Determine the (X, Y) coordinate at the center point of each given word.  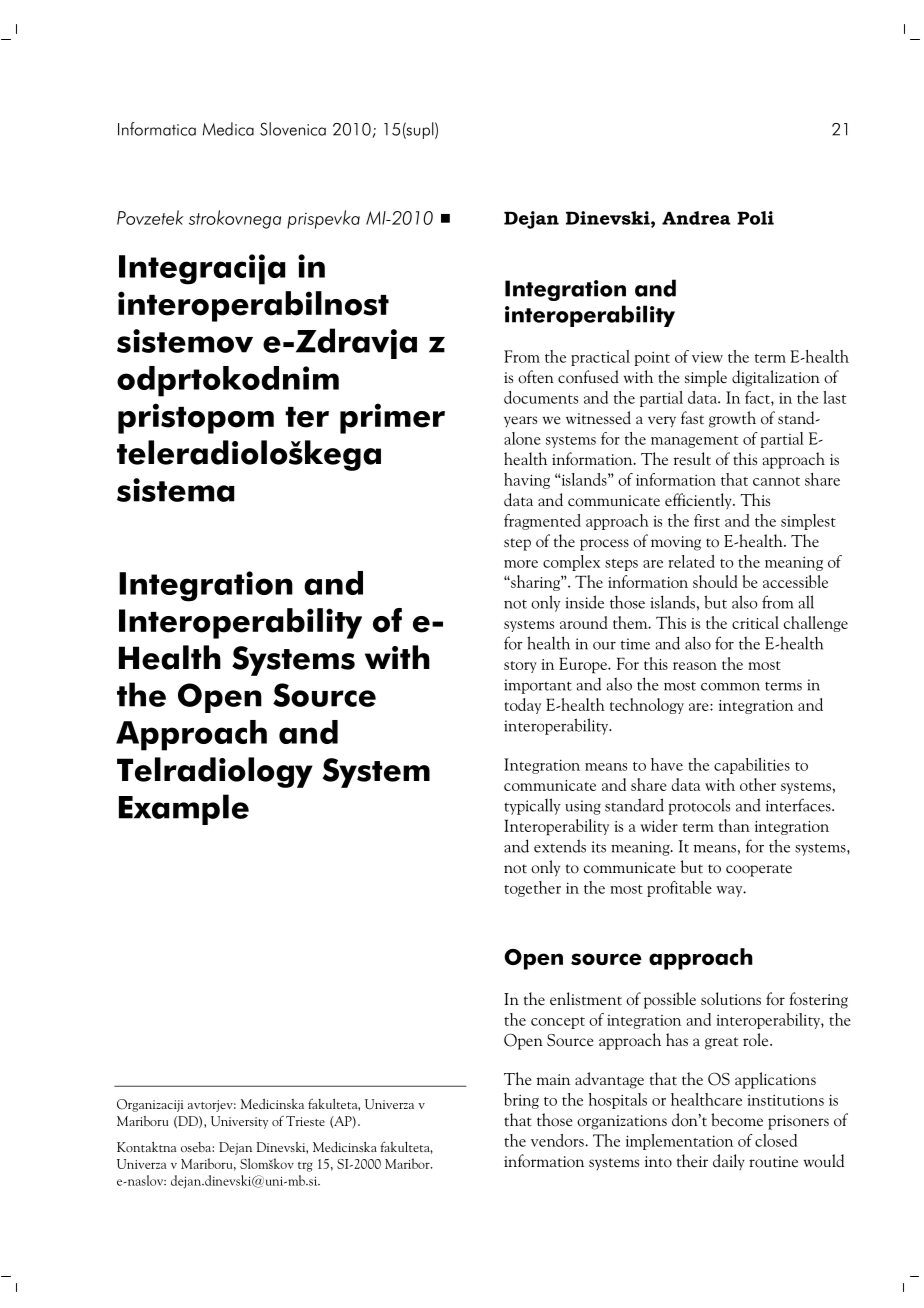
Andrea (696, 218)
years (520, 421)
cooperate (759, 870)
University (239, 1122)
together (532, 889)
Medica (228, 129)
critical (755, 622)
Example (184, 809)
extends (560, 846)
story (520, 667)
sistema (175, 490)
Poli (755, 218)
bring (521, 1101)
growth (732, 419)
